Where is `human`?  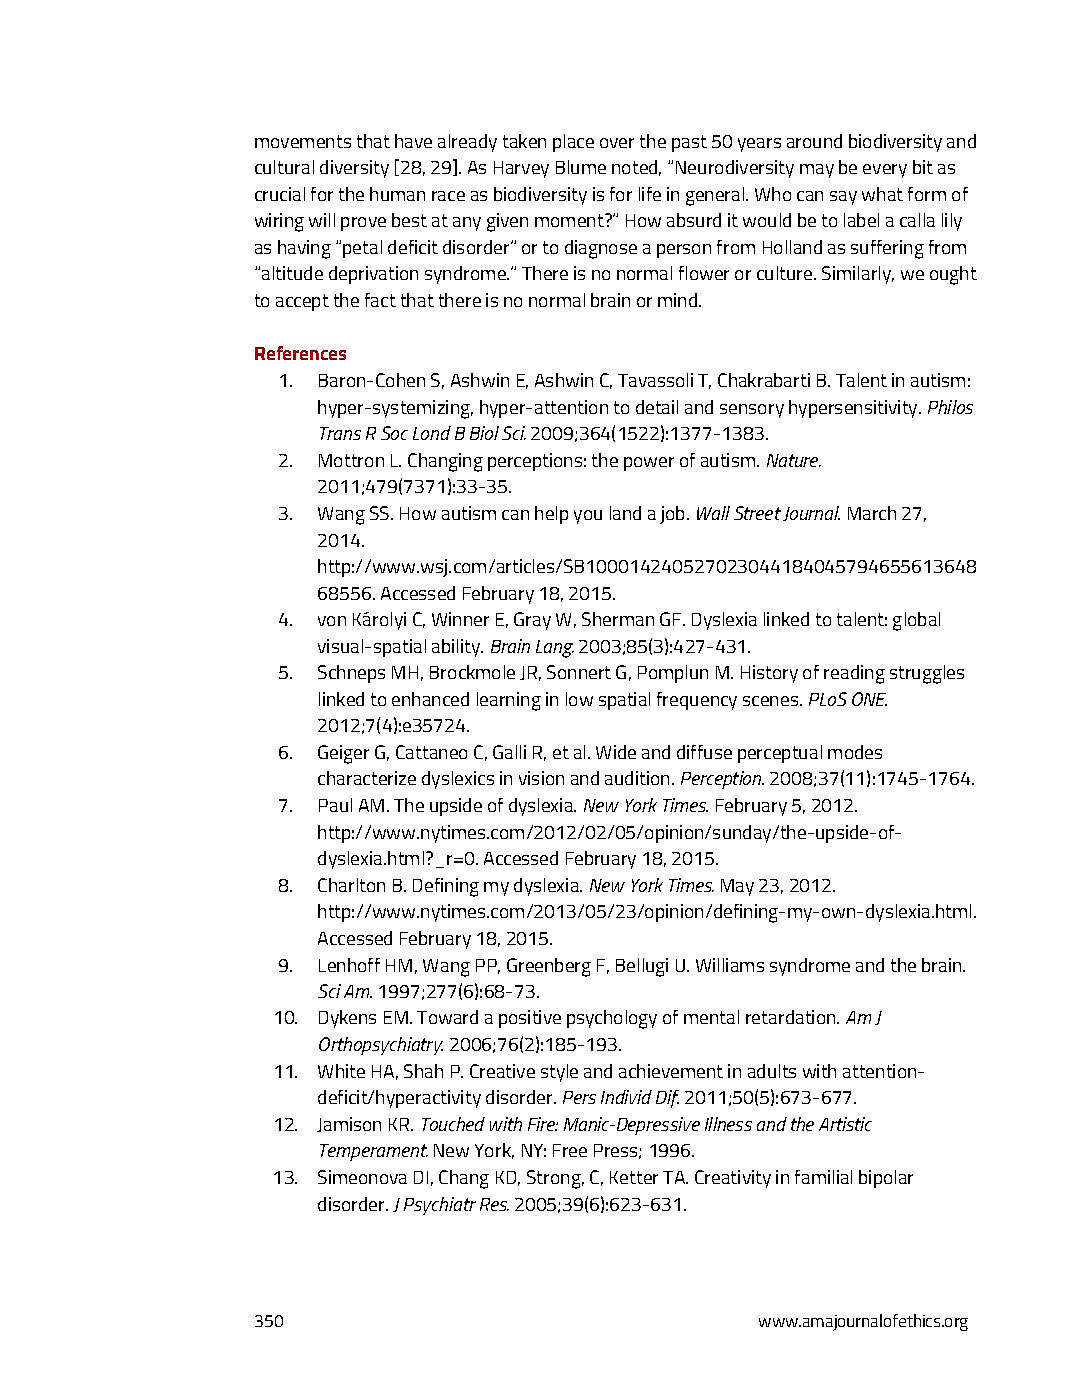
human is located at coordinates (397, 194).
